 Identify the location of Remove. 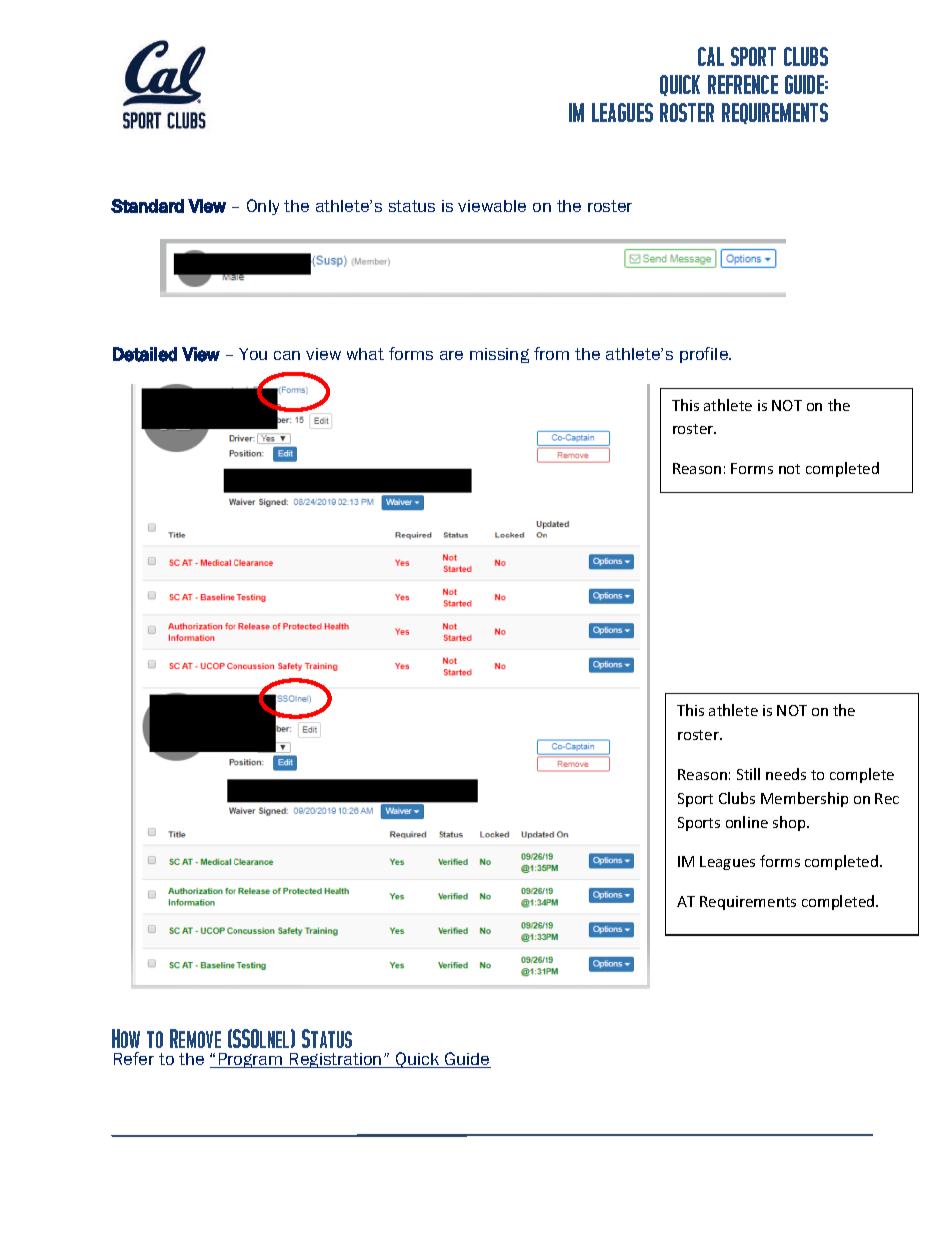
(195, 1038).
